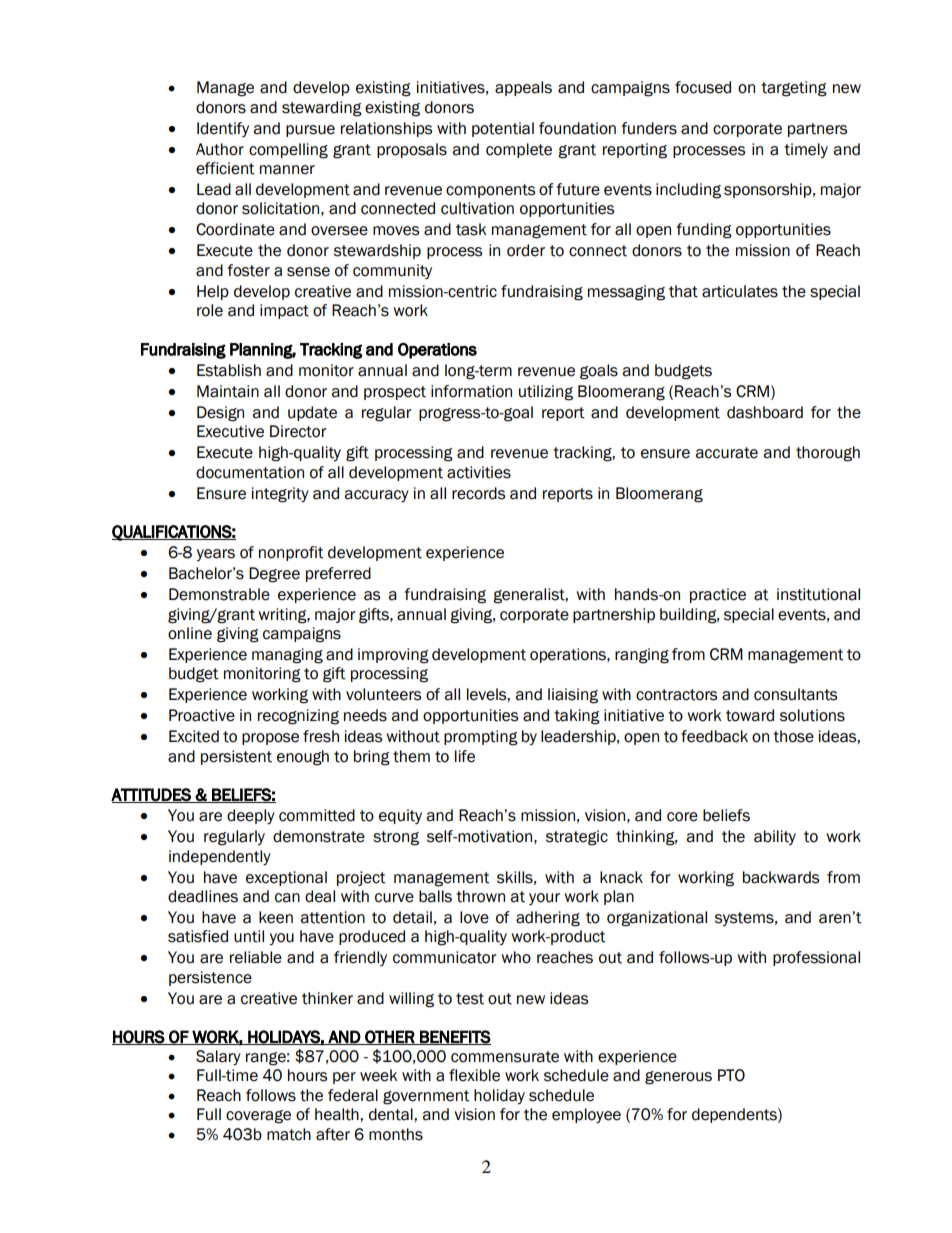 The height and width of the screenshot is (1233, 952). I want to click on coverage, so click(258, 1117).
